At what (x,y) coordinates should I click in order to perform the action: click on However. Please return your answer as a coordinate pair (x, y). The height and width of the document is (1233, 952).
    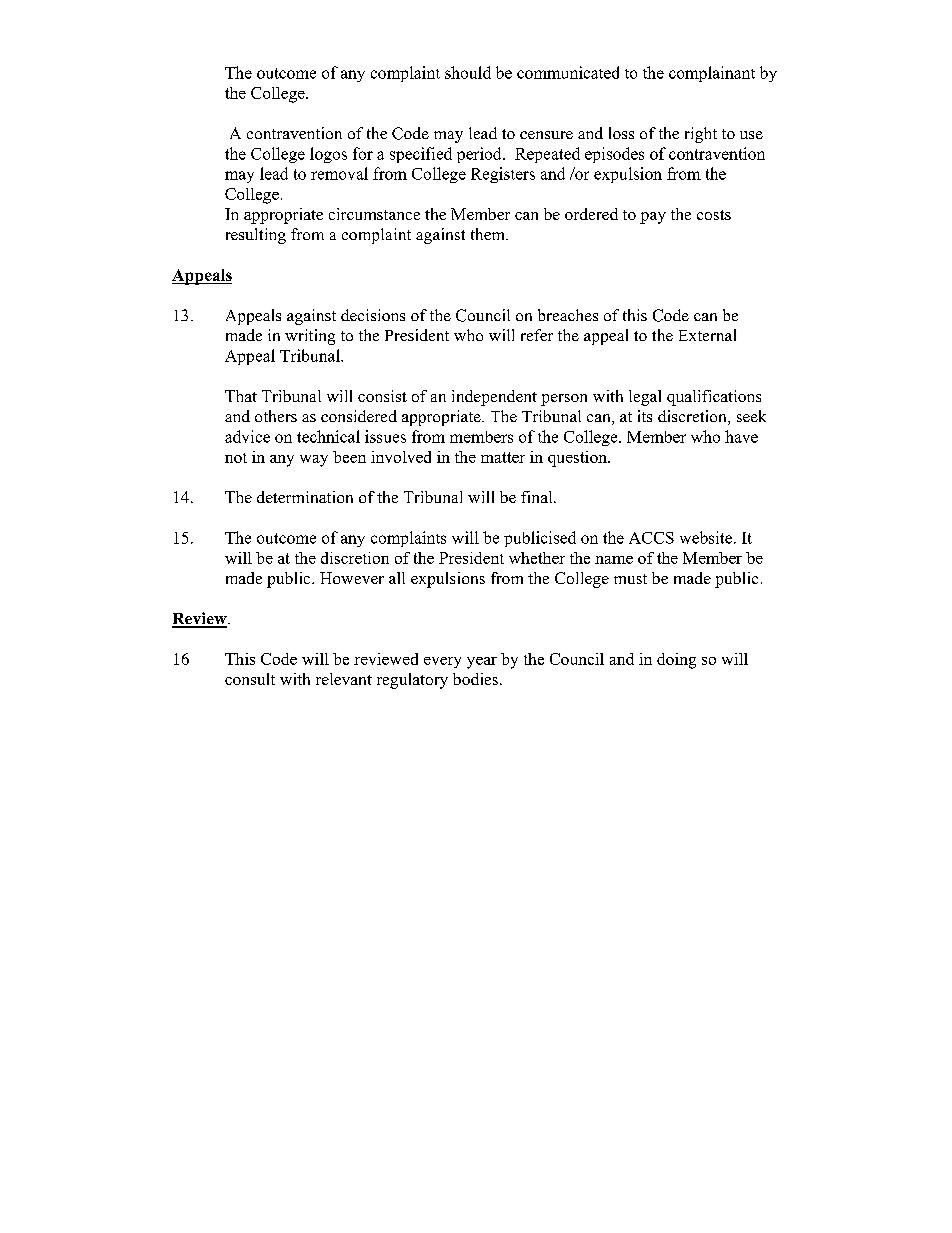
    Looking at the image, I should click on (352, 578).
